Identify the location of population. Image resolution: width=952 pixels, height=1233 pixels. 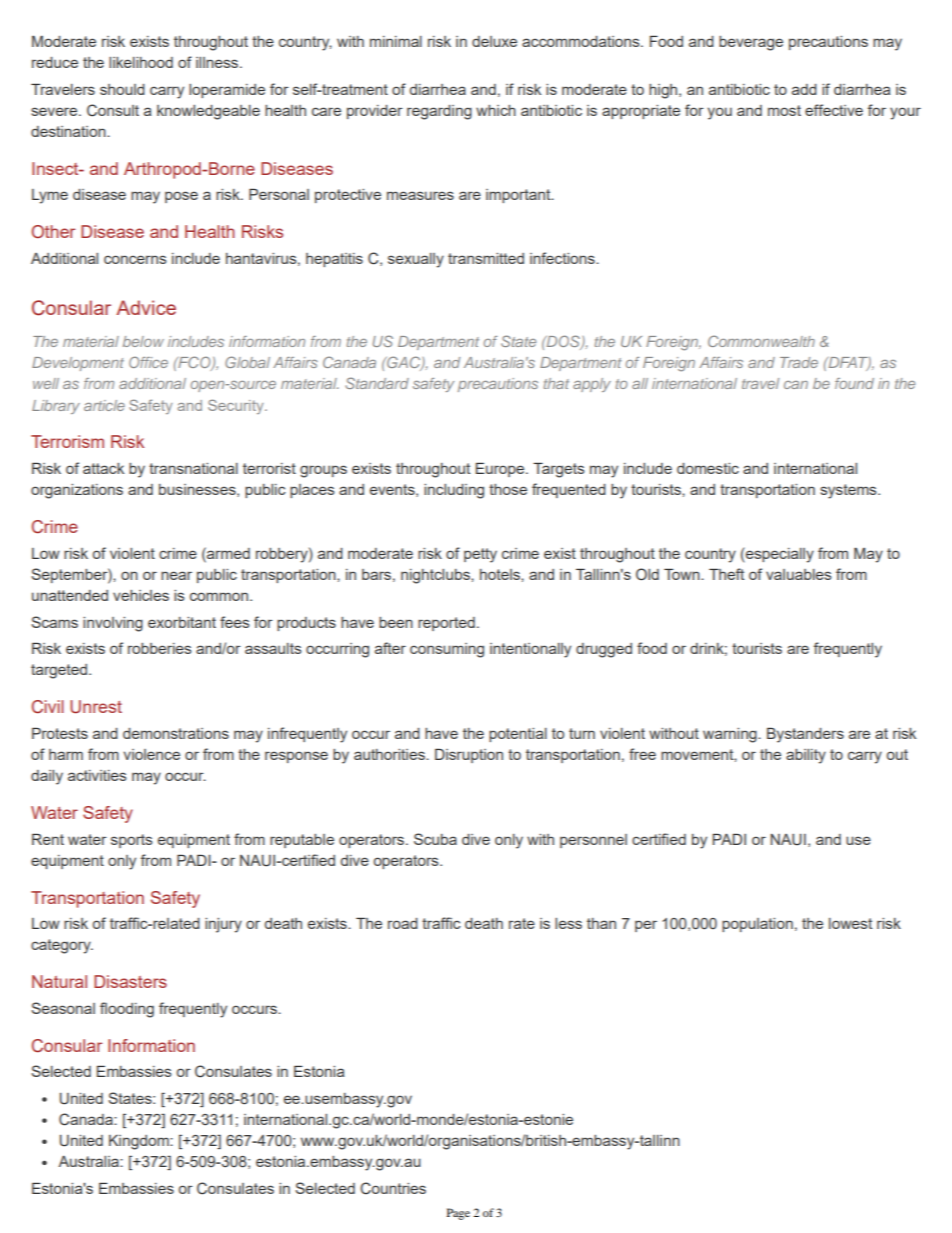
(757, 925).
